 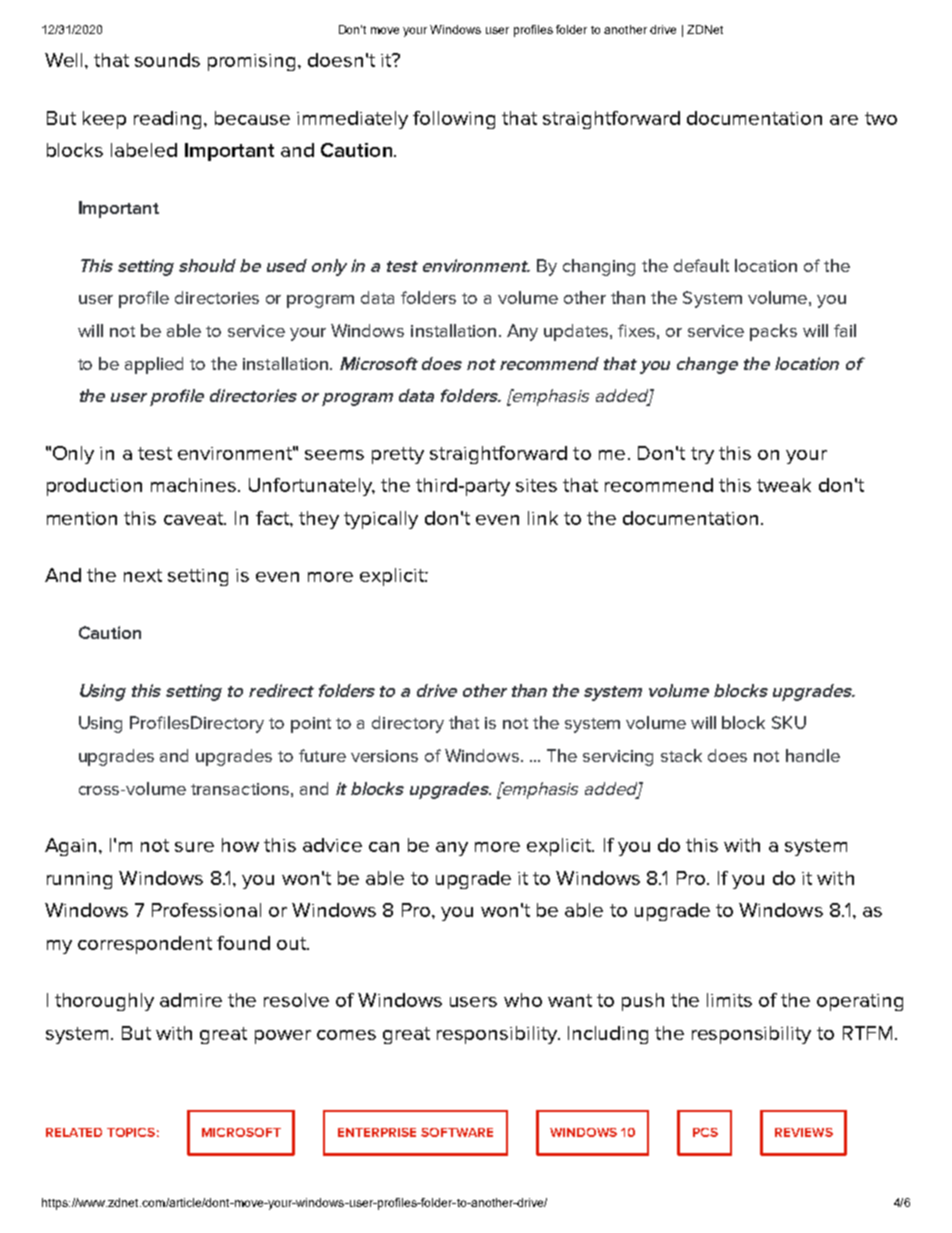 What do you see at coordinates (881, 118) in the image?
I see `two` at bounding box center [881, 118].
